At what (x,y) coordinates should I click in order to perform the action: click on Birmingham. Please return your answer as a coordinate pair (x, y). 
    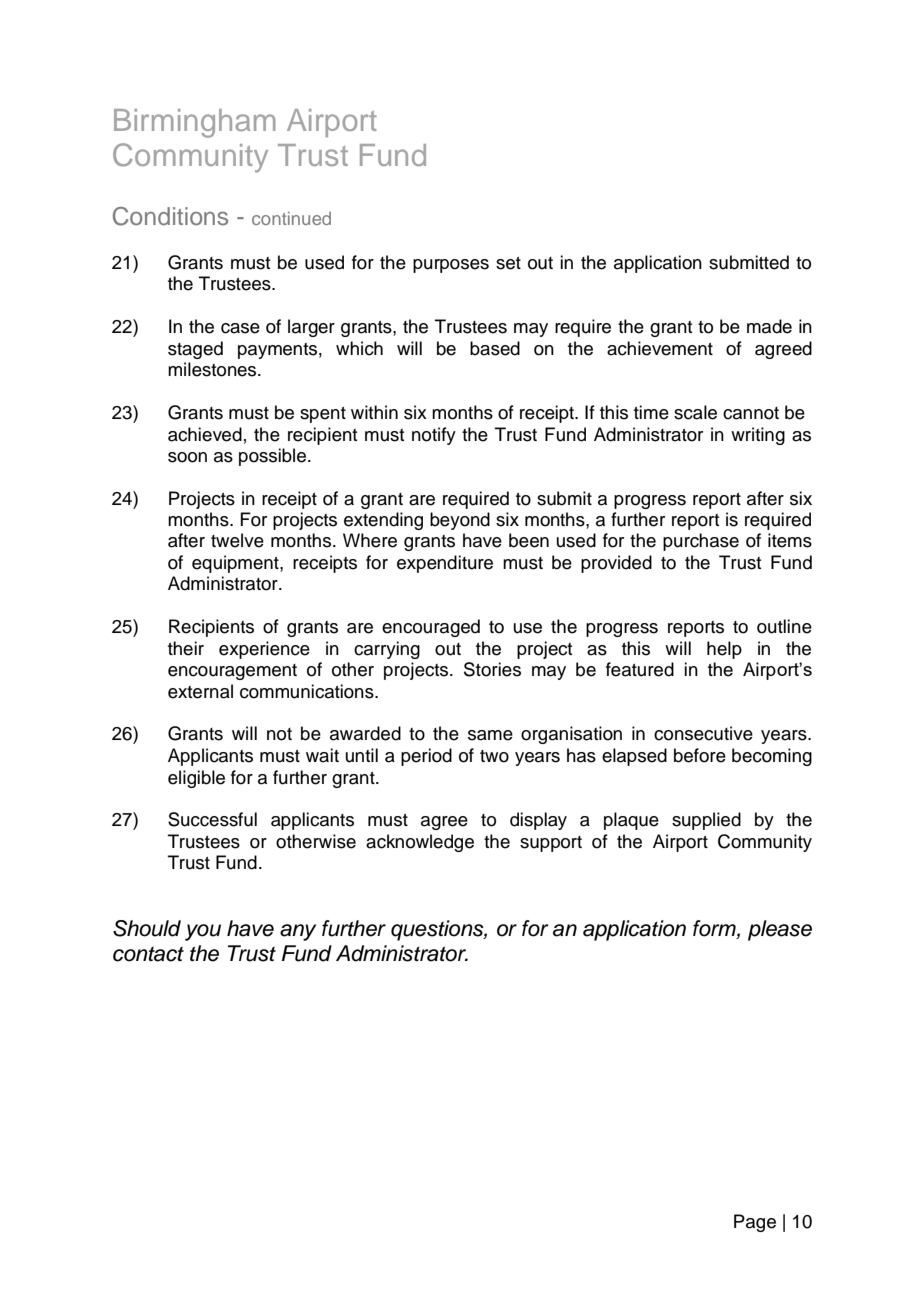
    Looking at the image, I should click on (195, 123).
